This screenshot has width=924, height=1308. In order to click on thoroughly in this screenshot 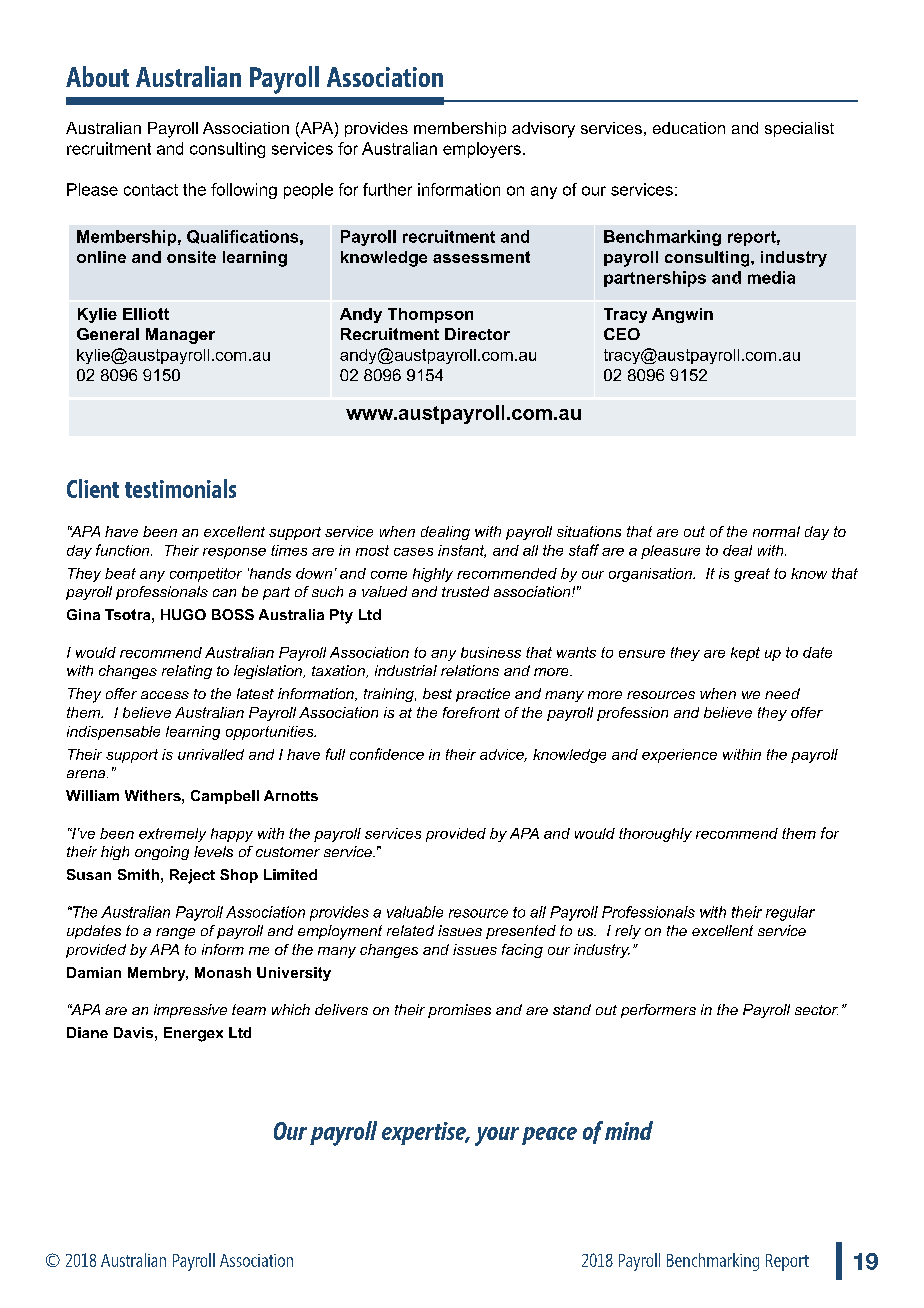, I will do `click(655, 835)`.
